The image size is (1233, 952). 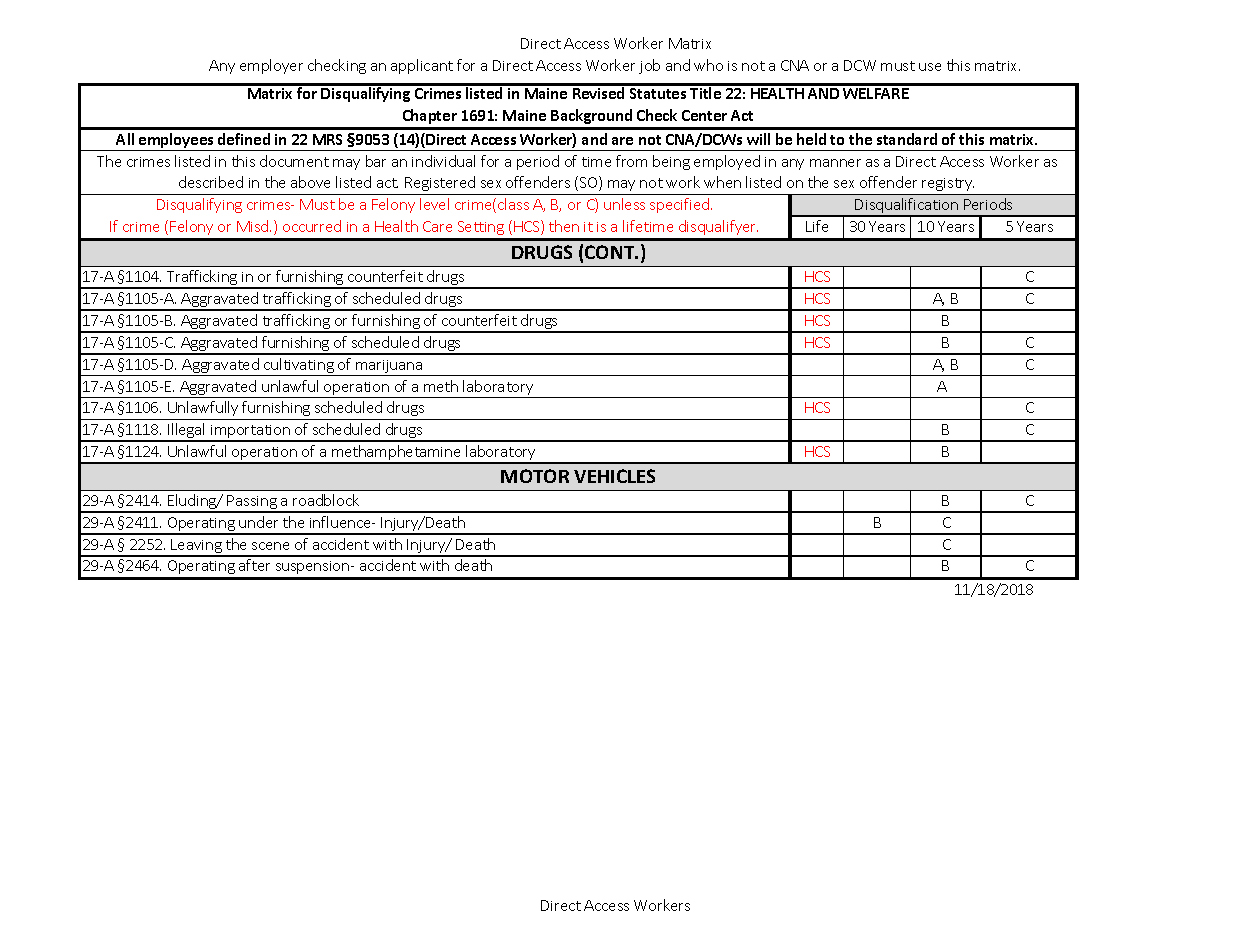 What do you see at coordinates (679, 205) in the image?
I see `specified` at bounding box center [679, 205].
